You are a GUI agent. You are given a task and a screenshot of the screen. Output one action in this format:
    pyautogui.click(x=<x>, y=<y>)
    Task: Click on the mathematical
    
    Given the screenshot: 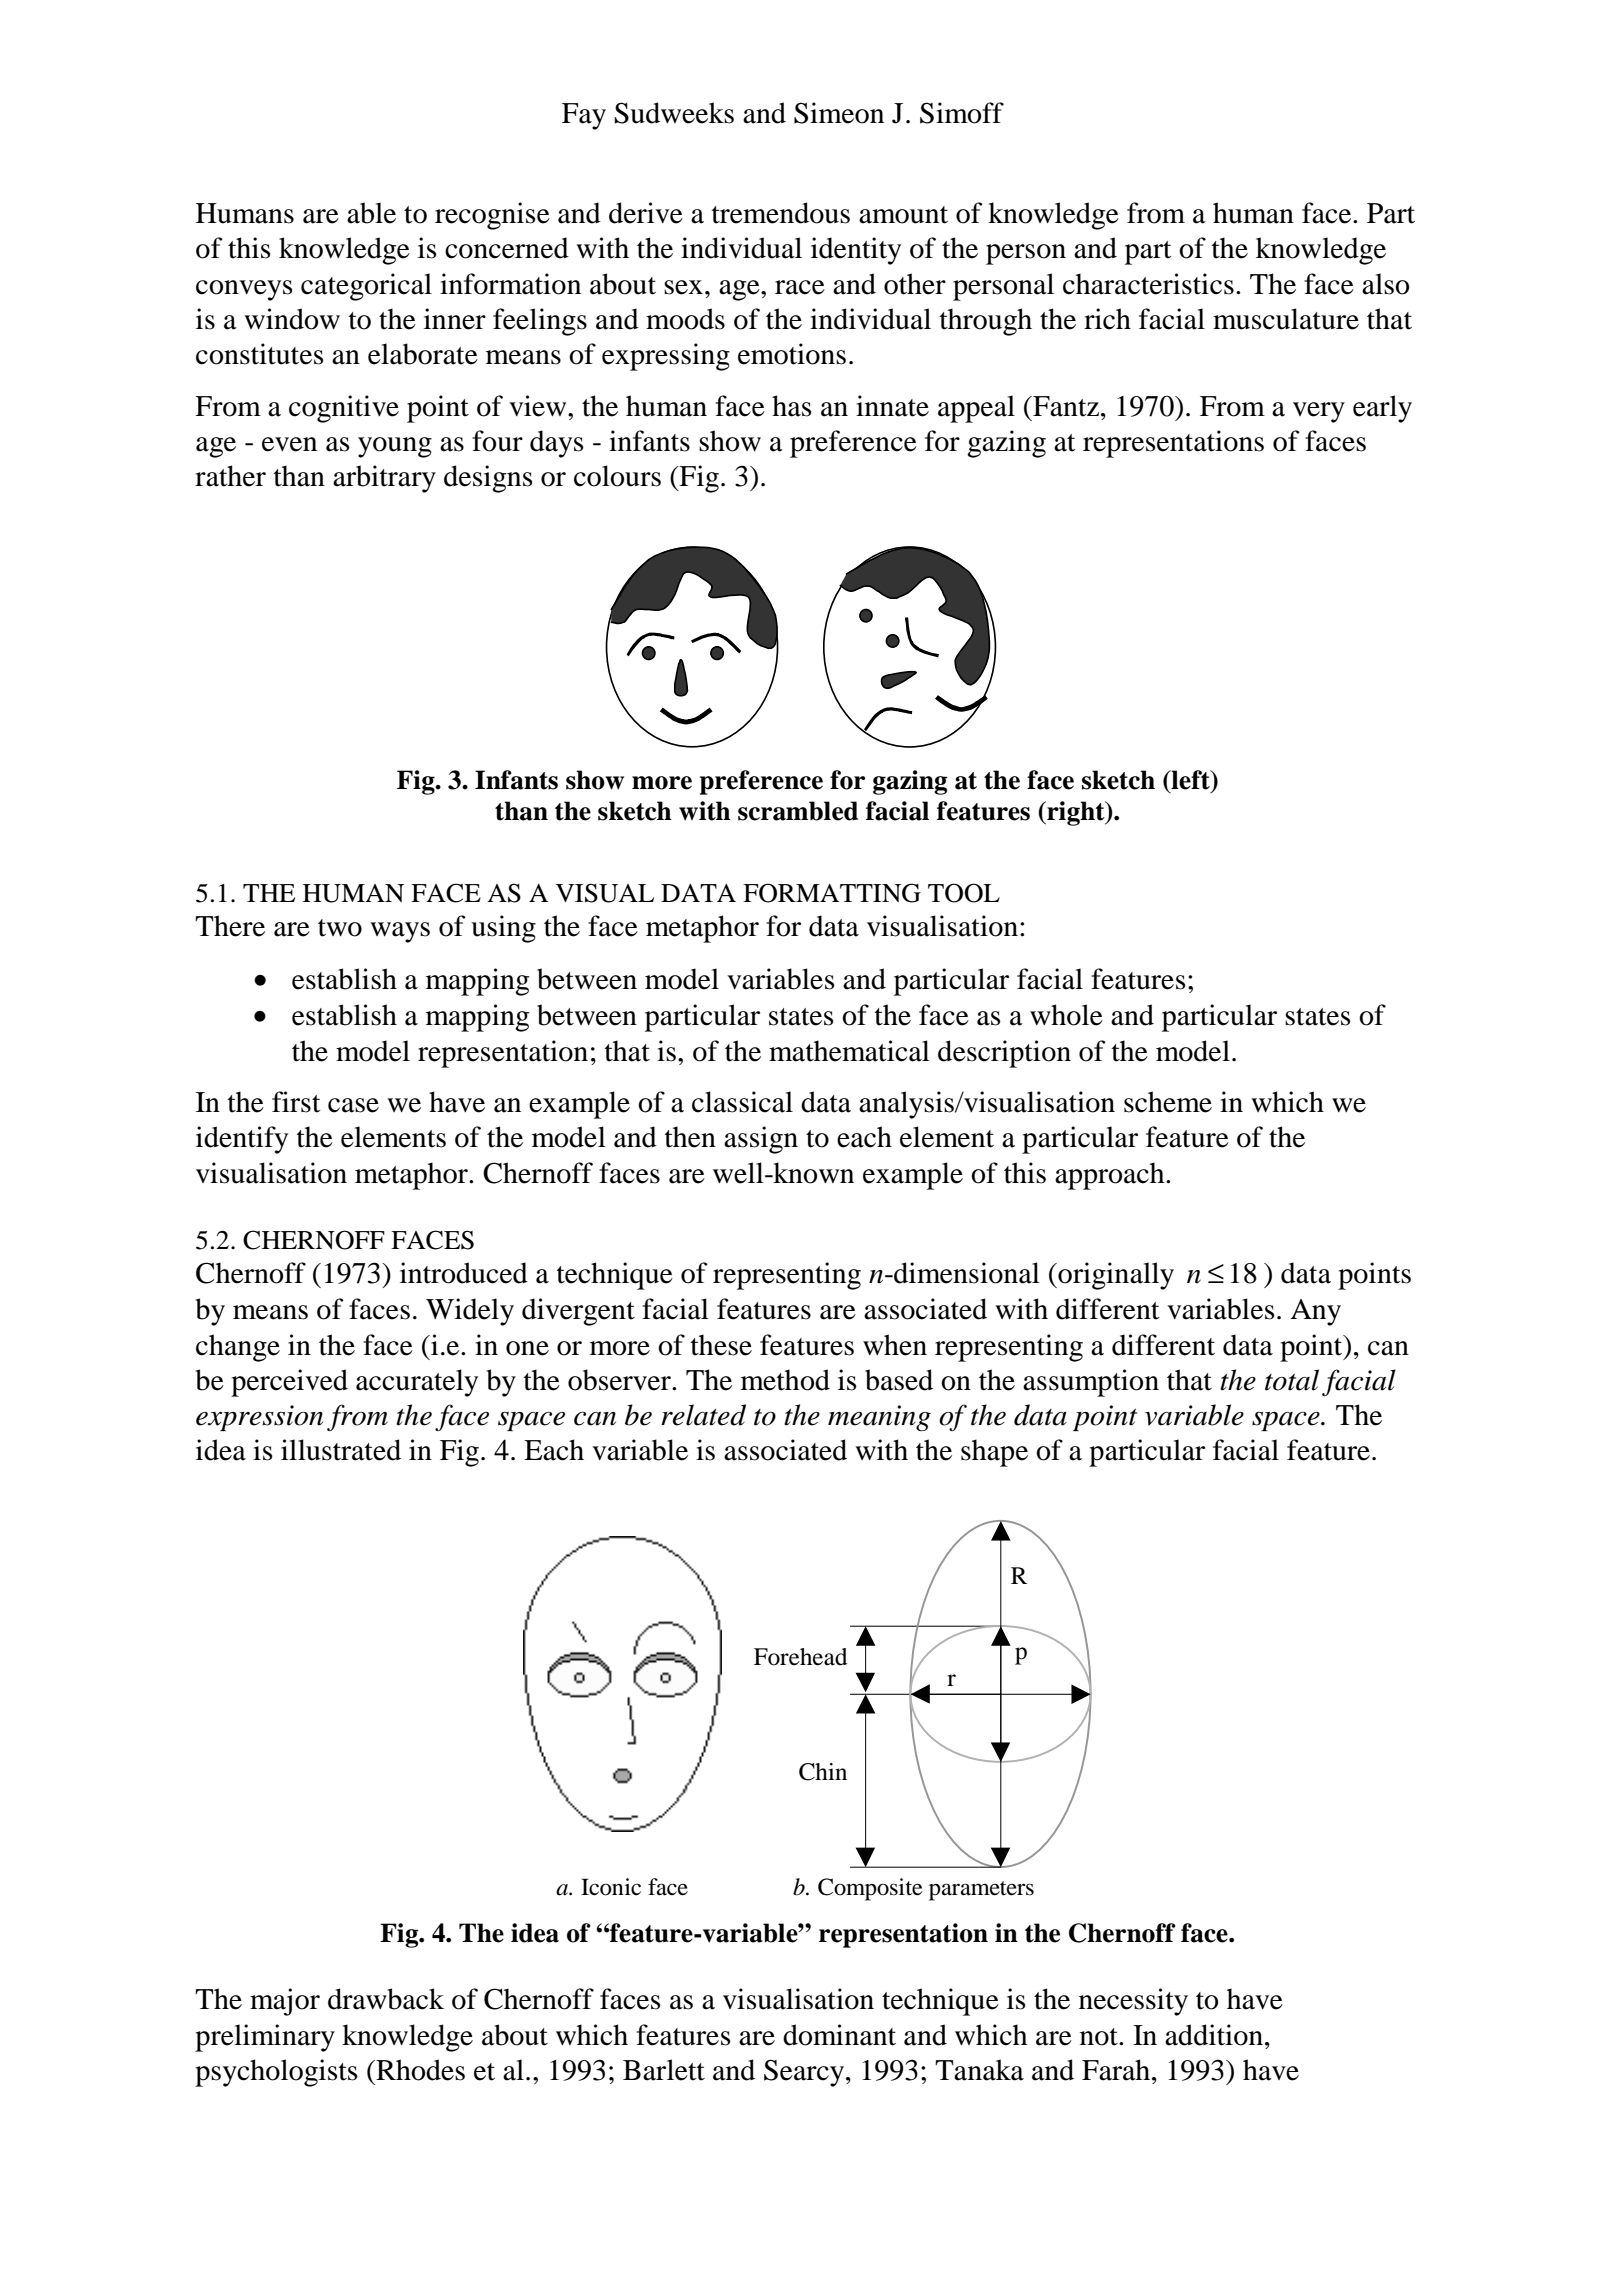 What is the action you would take?
    pyautogui.click(x=849, y=1051)
